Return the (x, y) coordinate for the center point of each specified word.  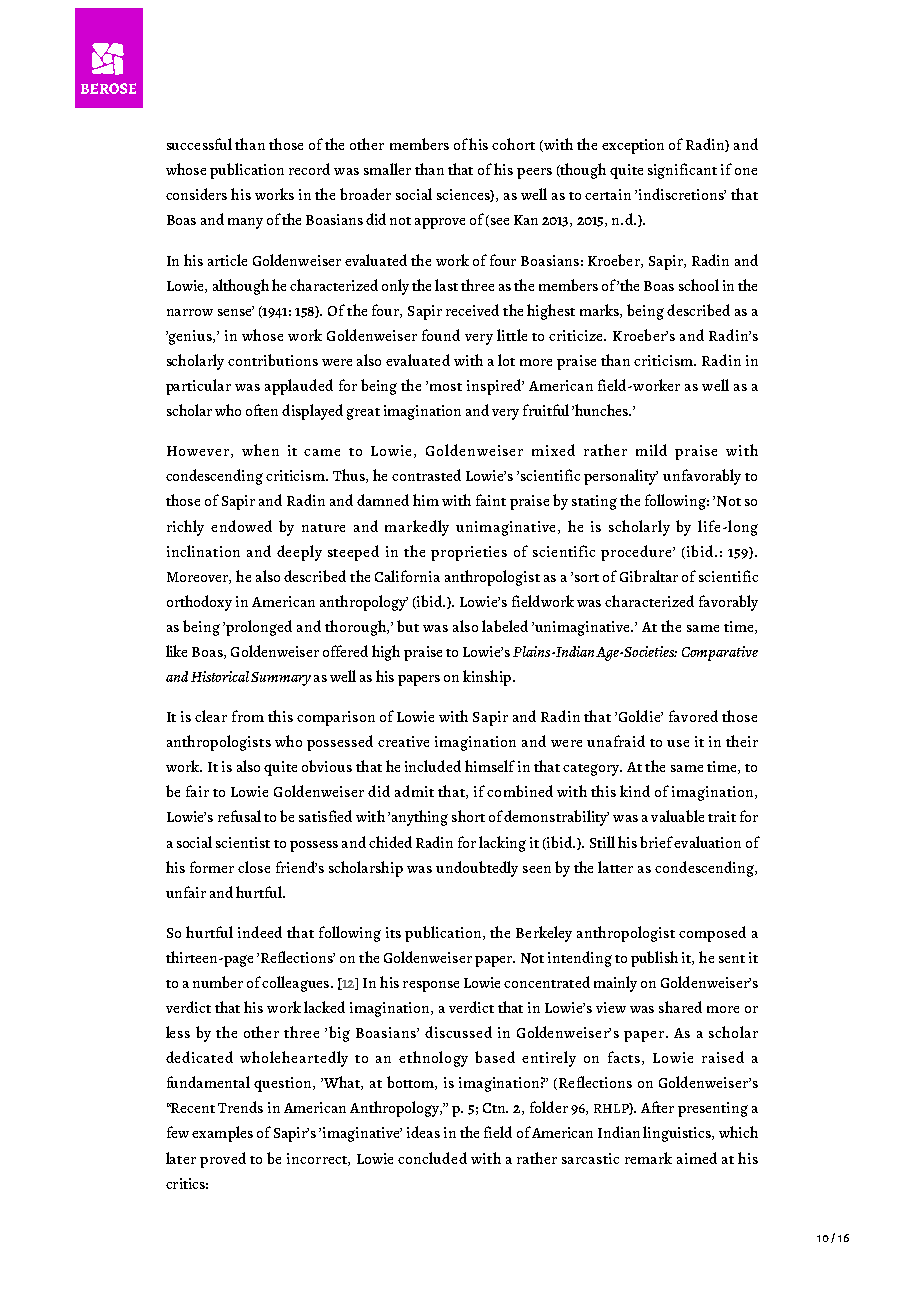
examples (222, 1134)
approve (440, 223)
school (699, 285)
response (431, 986)
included (433, 766)
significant (682, 171)
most (446, 387)
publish (654, 959)
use (678, 743)
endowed (241, 526)
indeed (260, 932)
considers (196, 194)
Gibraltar (649, 576)
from (248, 716)
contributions (273, 360)
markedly (417, 528)
